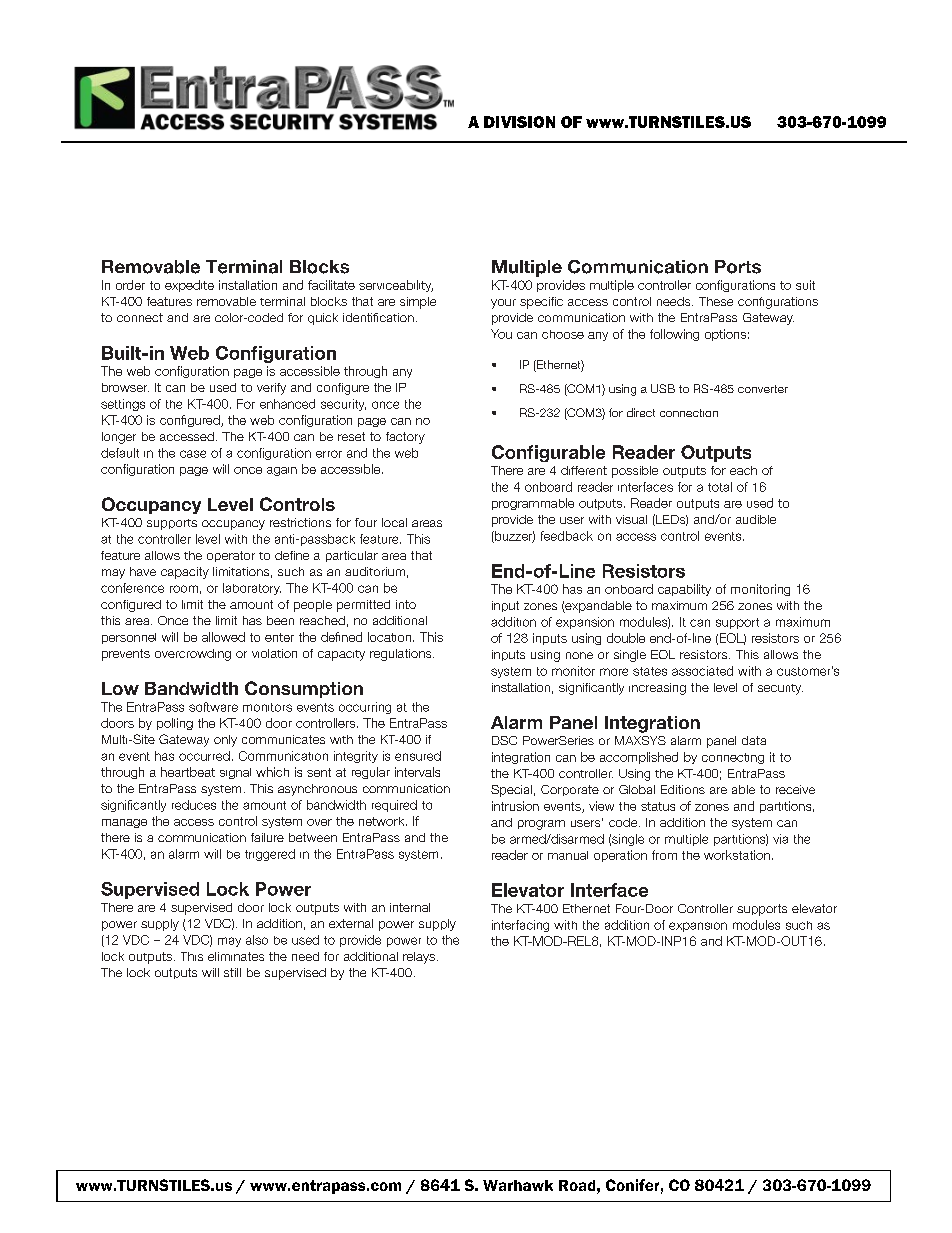 This page has height=1233, width=952. What do you see at coordinates (231, 556) in the page?
I see `operator` at bounding box center [231, 556].
